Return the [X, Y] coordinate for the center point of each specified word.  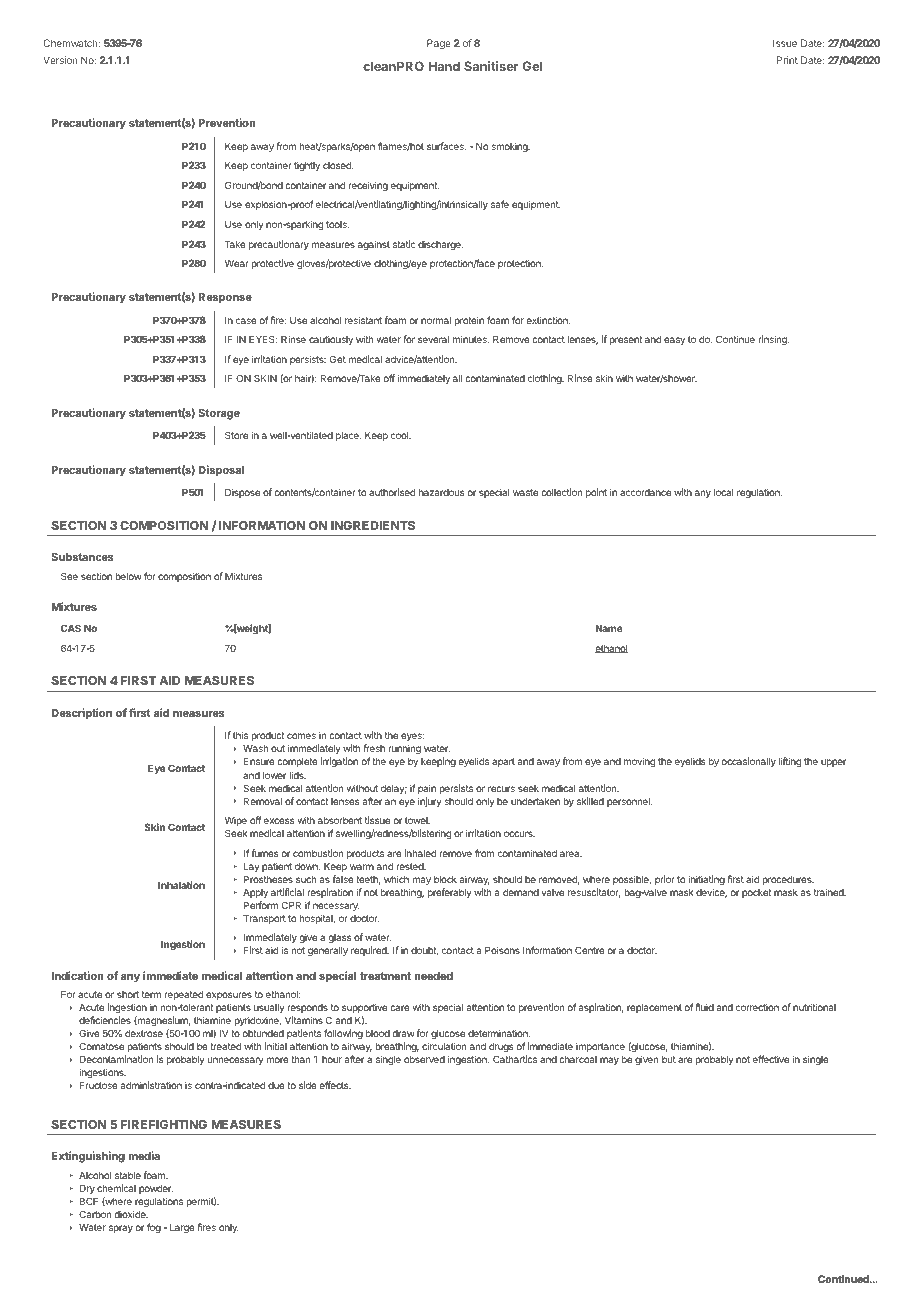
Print [787, 60]
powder [156, 1189]
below [128, 576]
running [404, 749]
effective [771, 1059]
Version [60, 60]
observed [424, 1059]
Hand [444, 66]
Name [609, 628]
